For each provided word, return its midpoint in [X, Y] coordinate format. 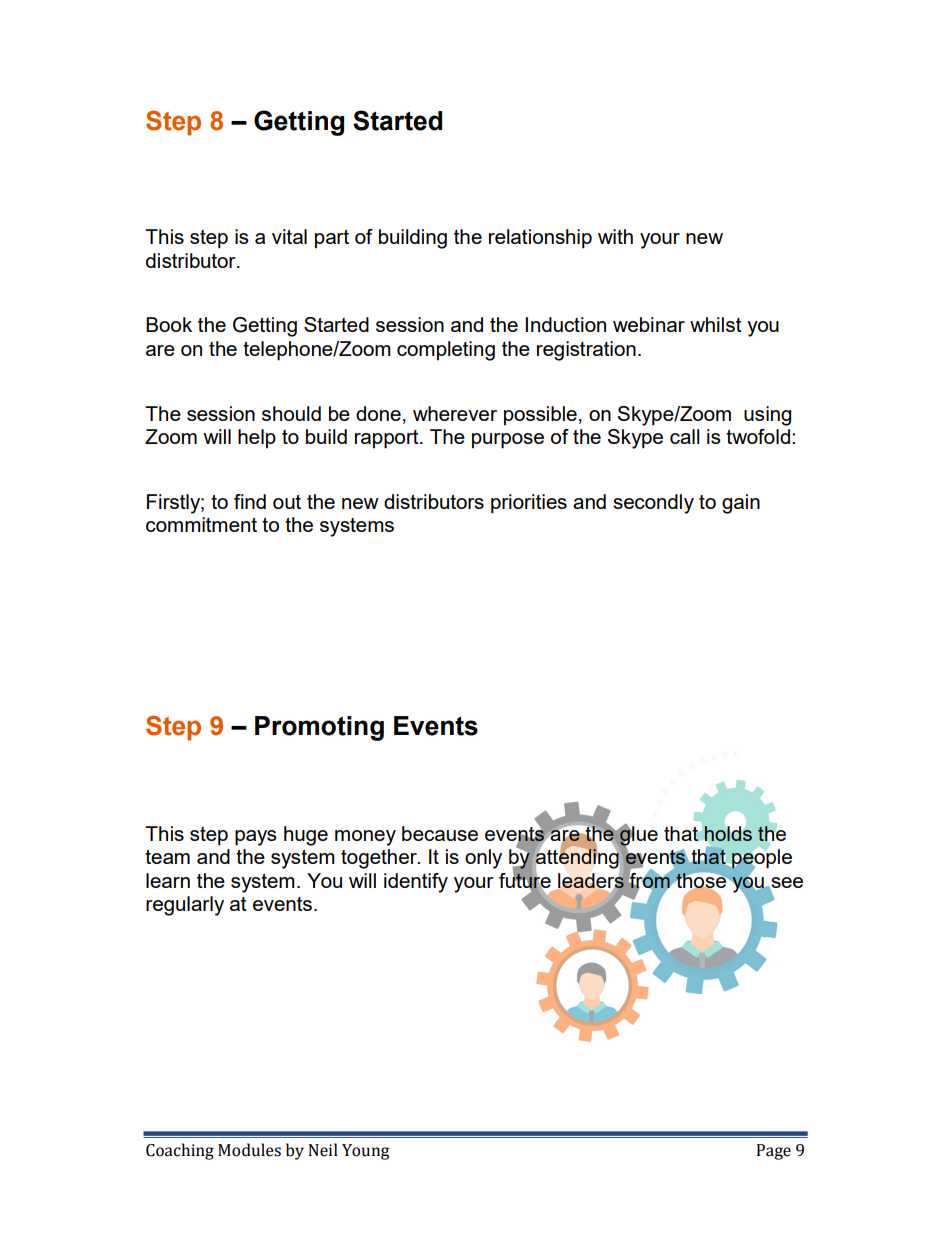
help [257, 438]
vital [289, 236]
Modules [249, 1150]
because [440, 833]
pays [256, 838]
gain [741, 504]
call [685, 436]
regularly [185, 906]
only [483, 859]
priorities [529, 503]
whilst [716, 324]
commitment [201, 524]
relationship [540, 238]
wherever [455, 413]
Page [773, 1152]
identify [416, 883]
